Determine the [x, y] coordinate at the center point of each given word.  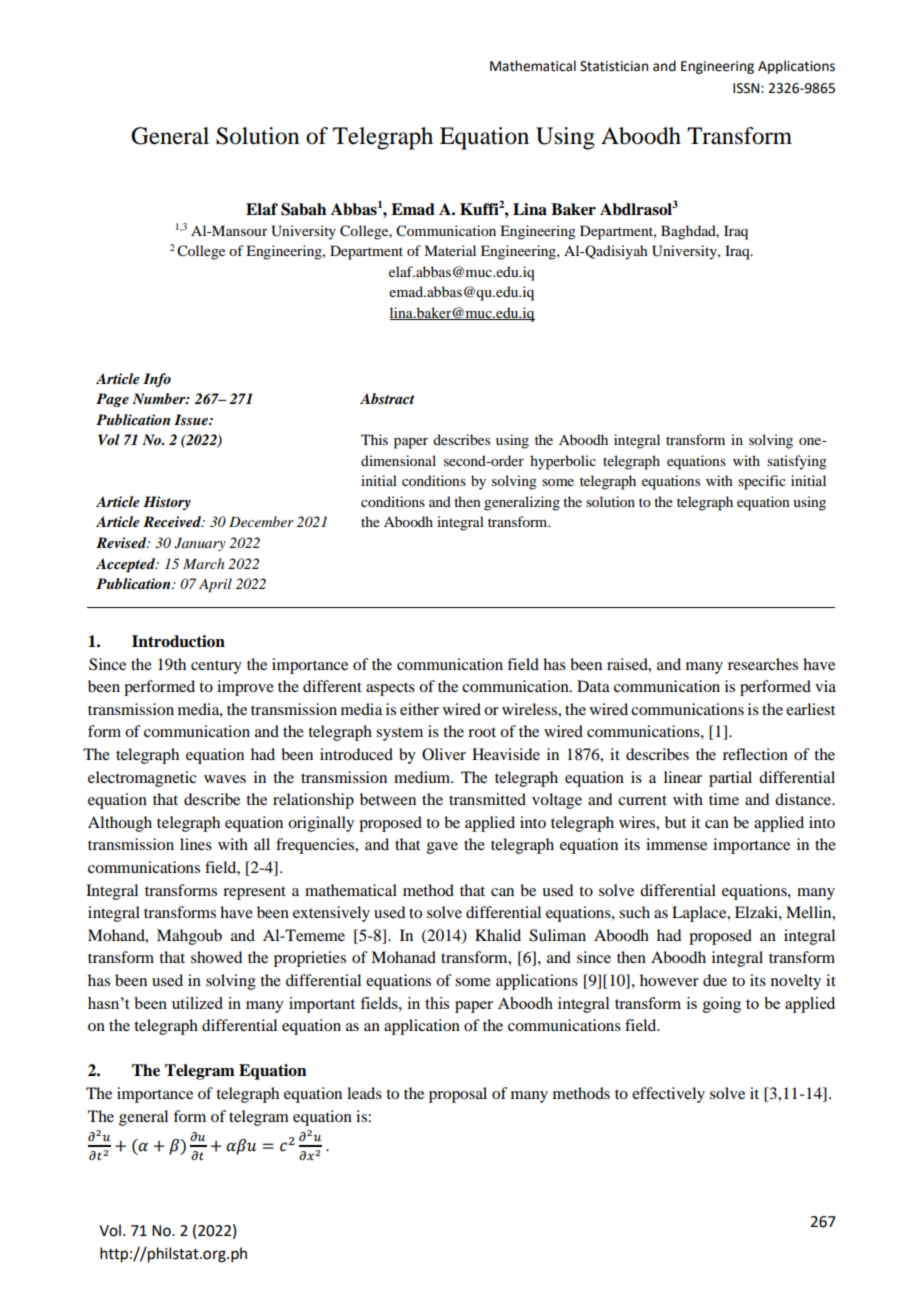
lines [196, 844]
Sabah [303, 209]
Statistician [614, 66]
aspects [390, 689]
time [724, 799]
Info [157, 380]
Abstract [387, 398]
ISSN [747, 88]
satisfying [797, 462]
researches [763, 664]
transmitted [487, 799]
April [215, 585]
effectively [668, 1095]
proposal [458, 1095]
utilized [197, 1003]
